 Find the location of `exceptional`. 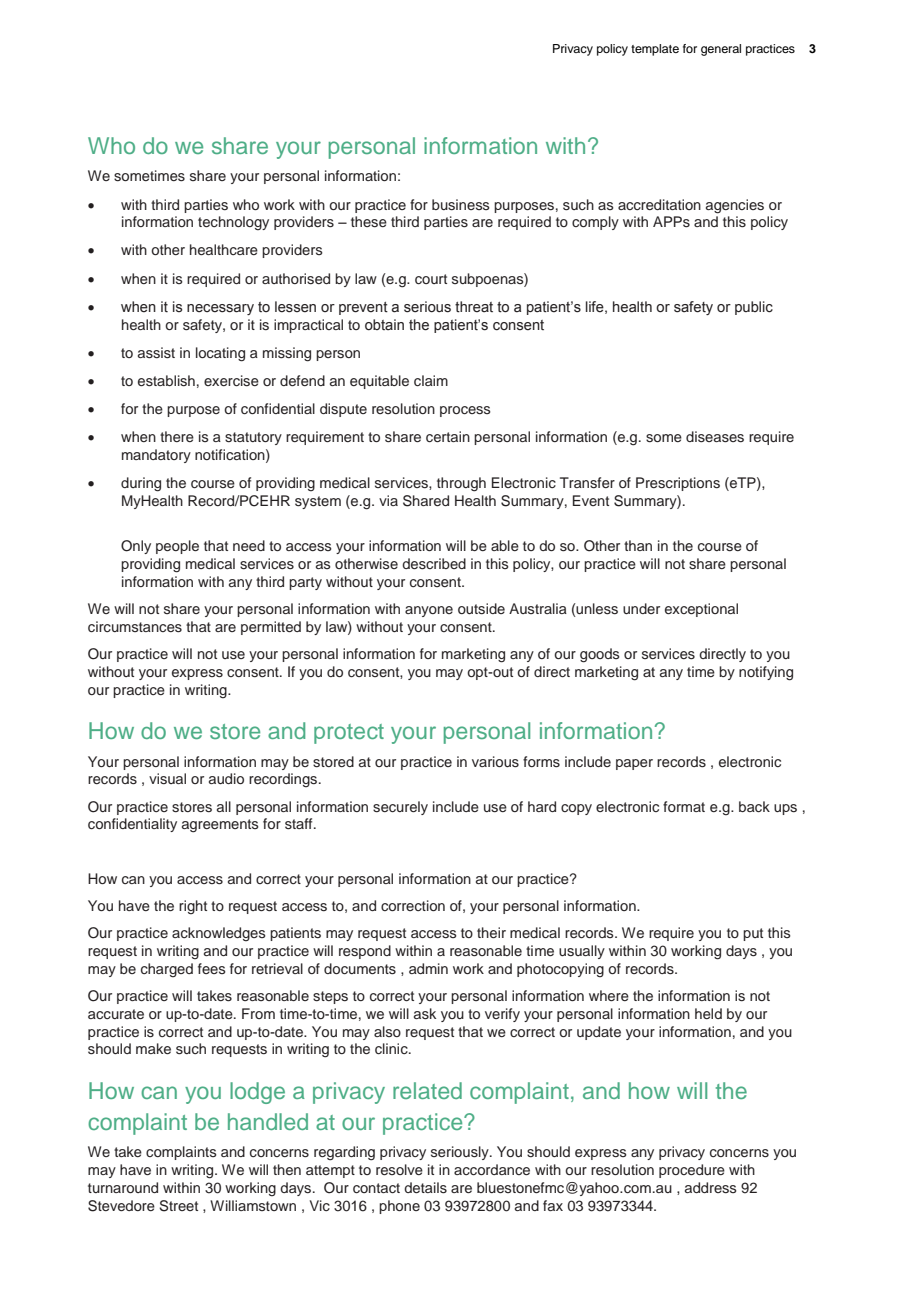

exceptional is located at coordinates (701, 610).
